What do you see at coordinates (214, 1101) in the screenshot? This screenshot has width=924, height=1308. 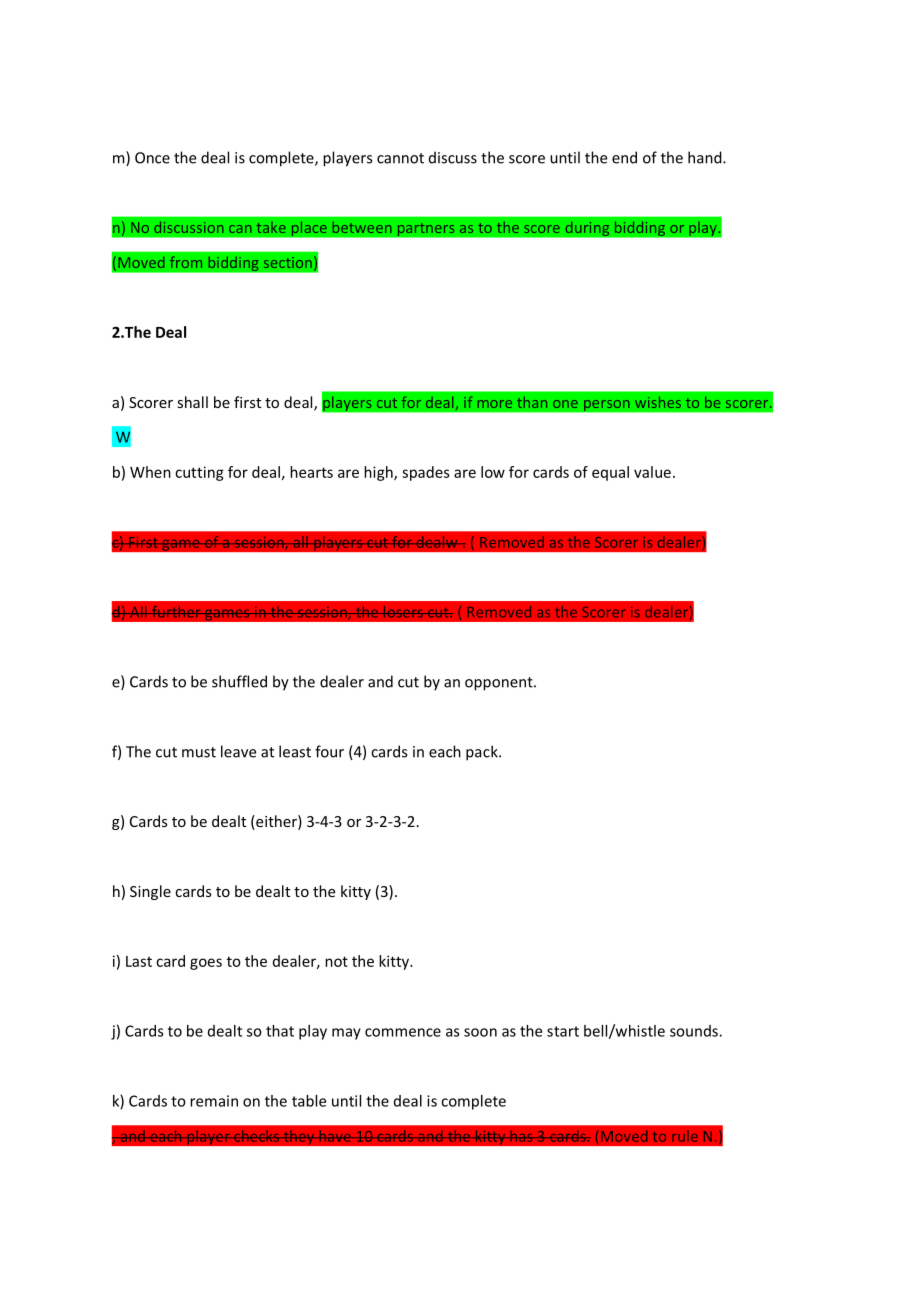 I see `remain` at bounding box center [214, 1101].
